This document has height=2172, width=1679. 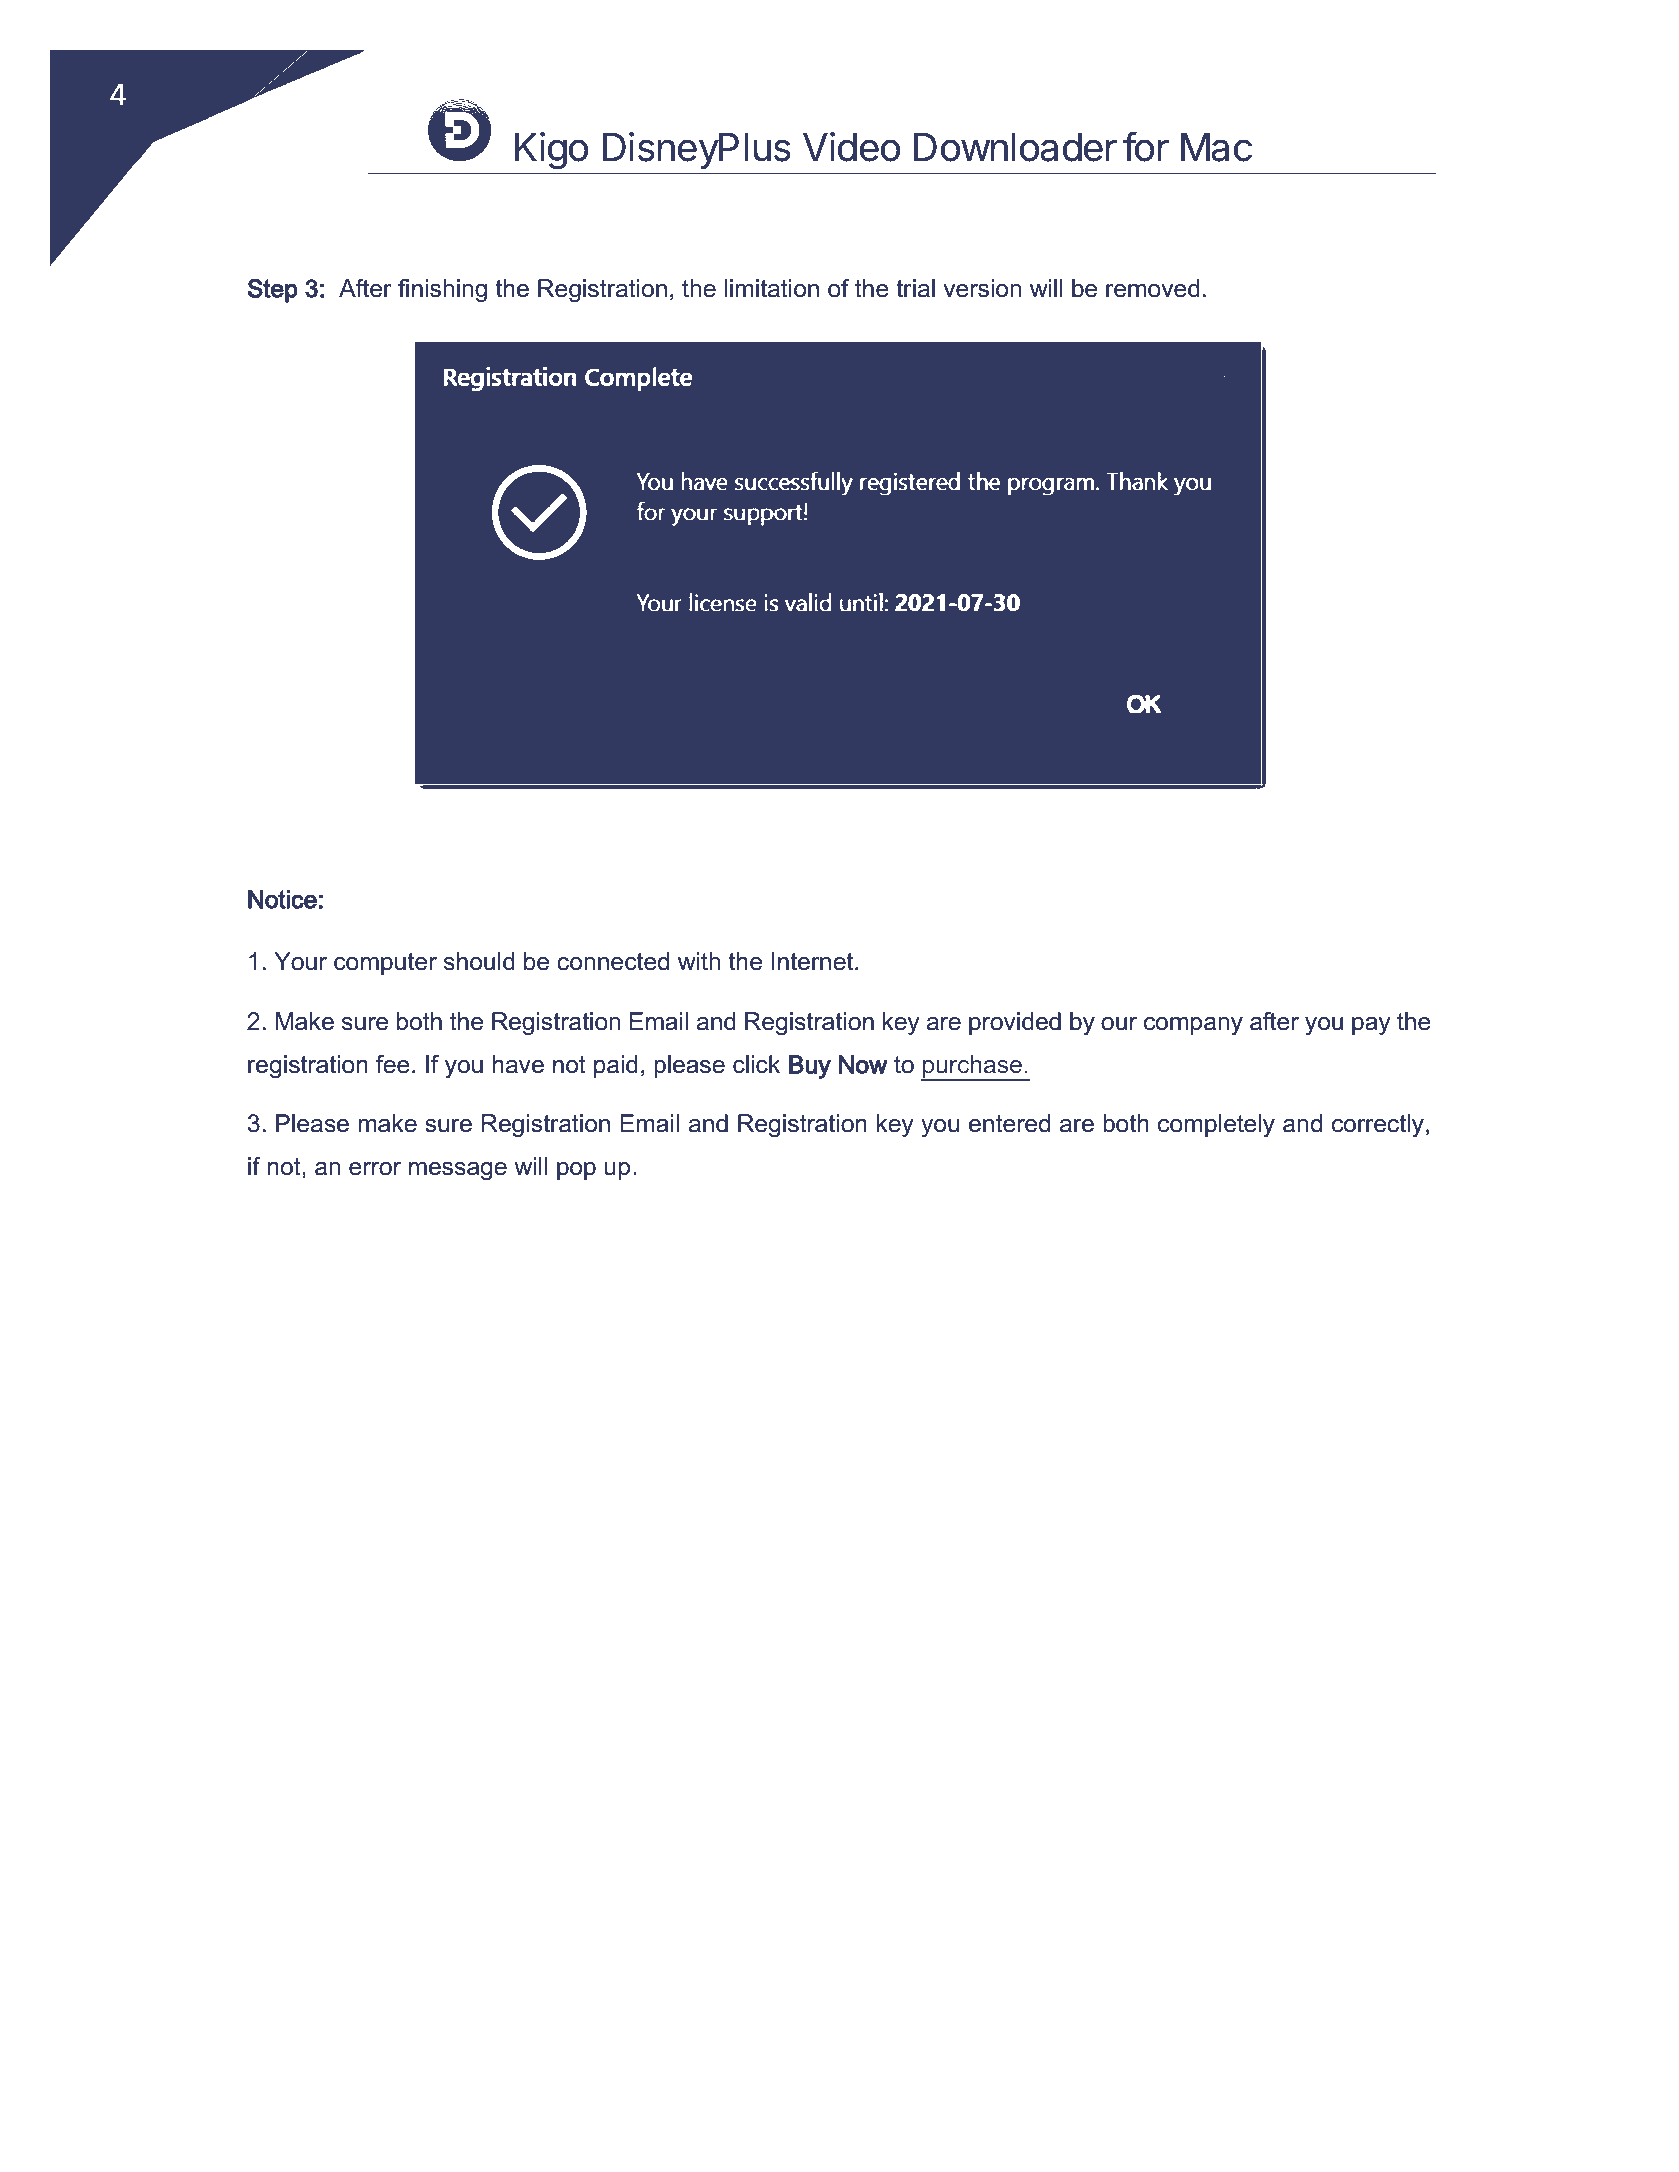 What do you see at coordinates (375, 1169) in the document?
I see `error` at bounding box center [375, 1169].
